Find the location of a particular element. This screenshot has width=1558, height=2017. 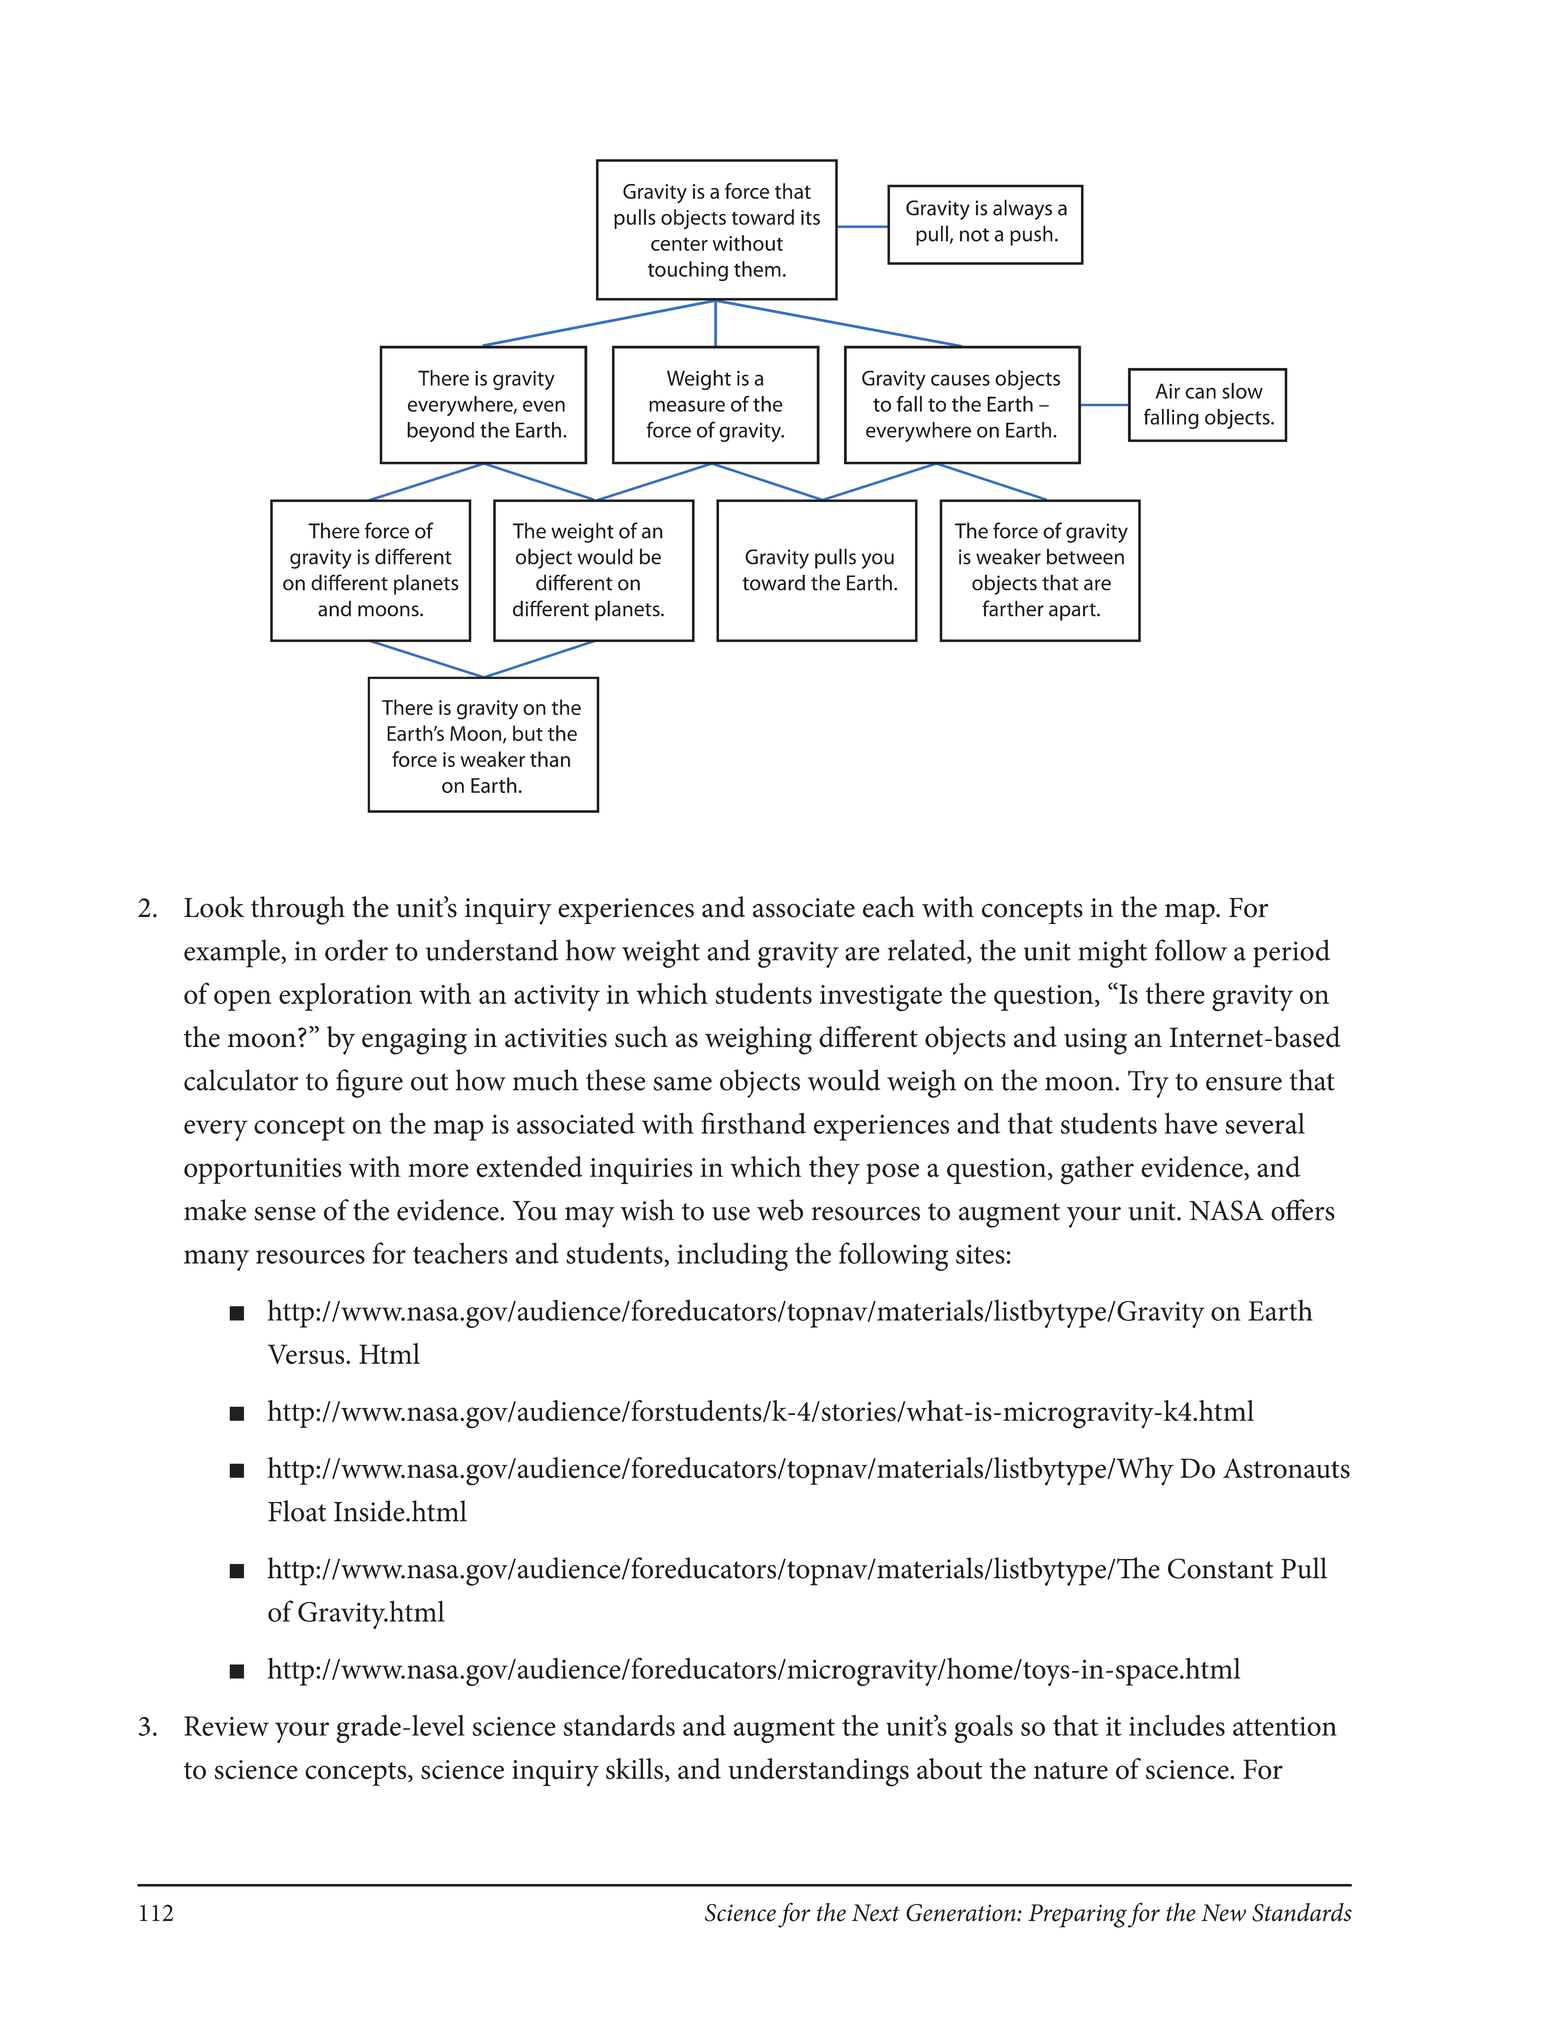

but is located at coordinates (528, 733).
